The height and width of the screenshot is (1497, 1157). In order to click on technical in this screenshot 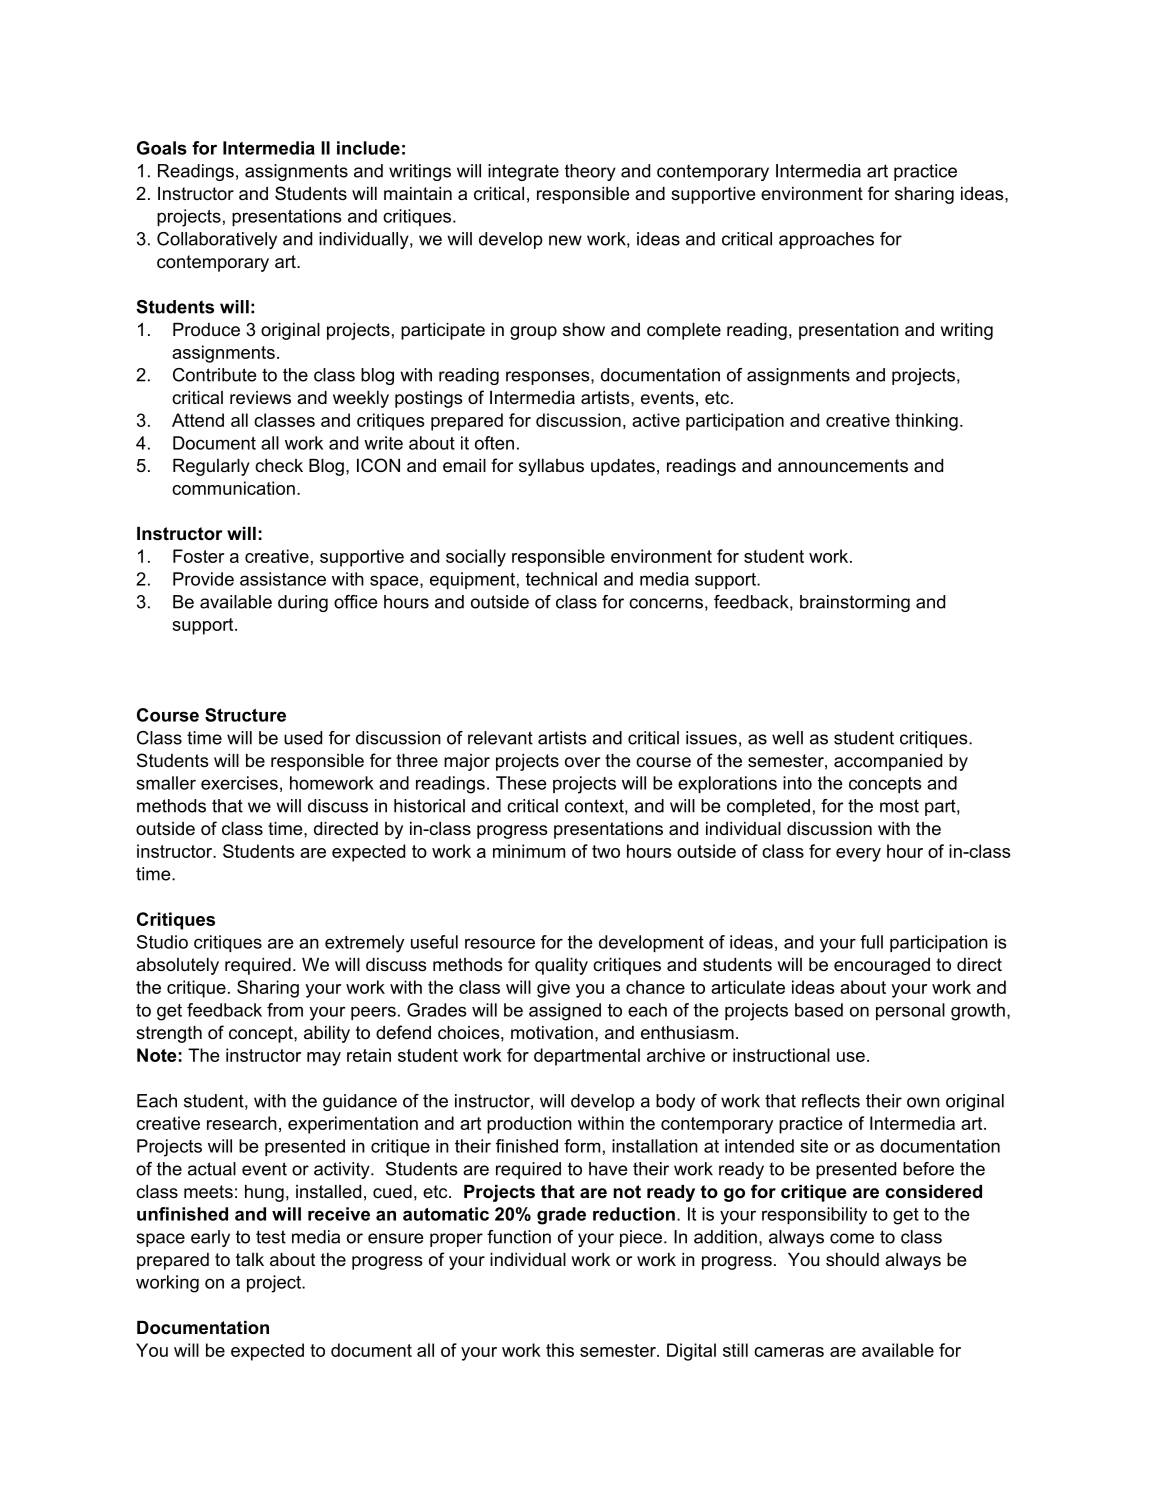, I will do `click(561, 579)`.
